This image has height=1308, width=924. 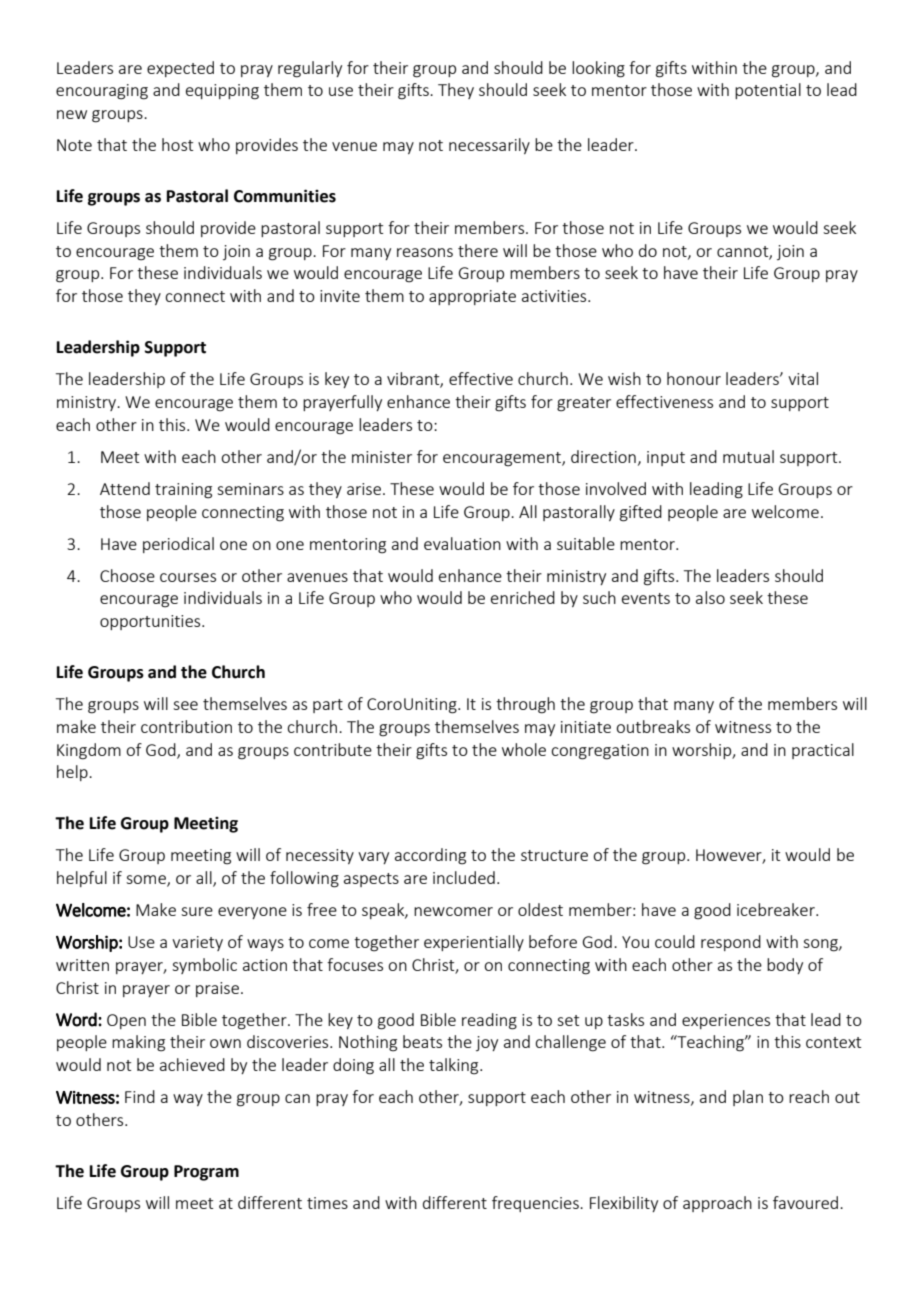 What do you see at coordinates (472, 297) in the image?
I see `appropriate` at bounding box center [472, 297].
